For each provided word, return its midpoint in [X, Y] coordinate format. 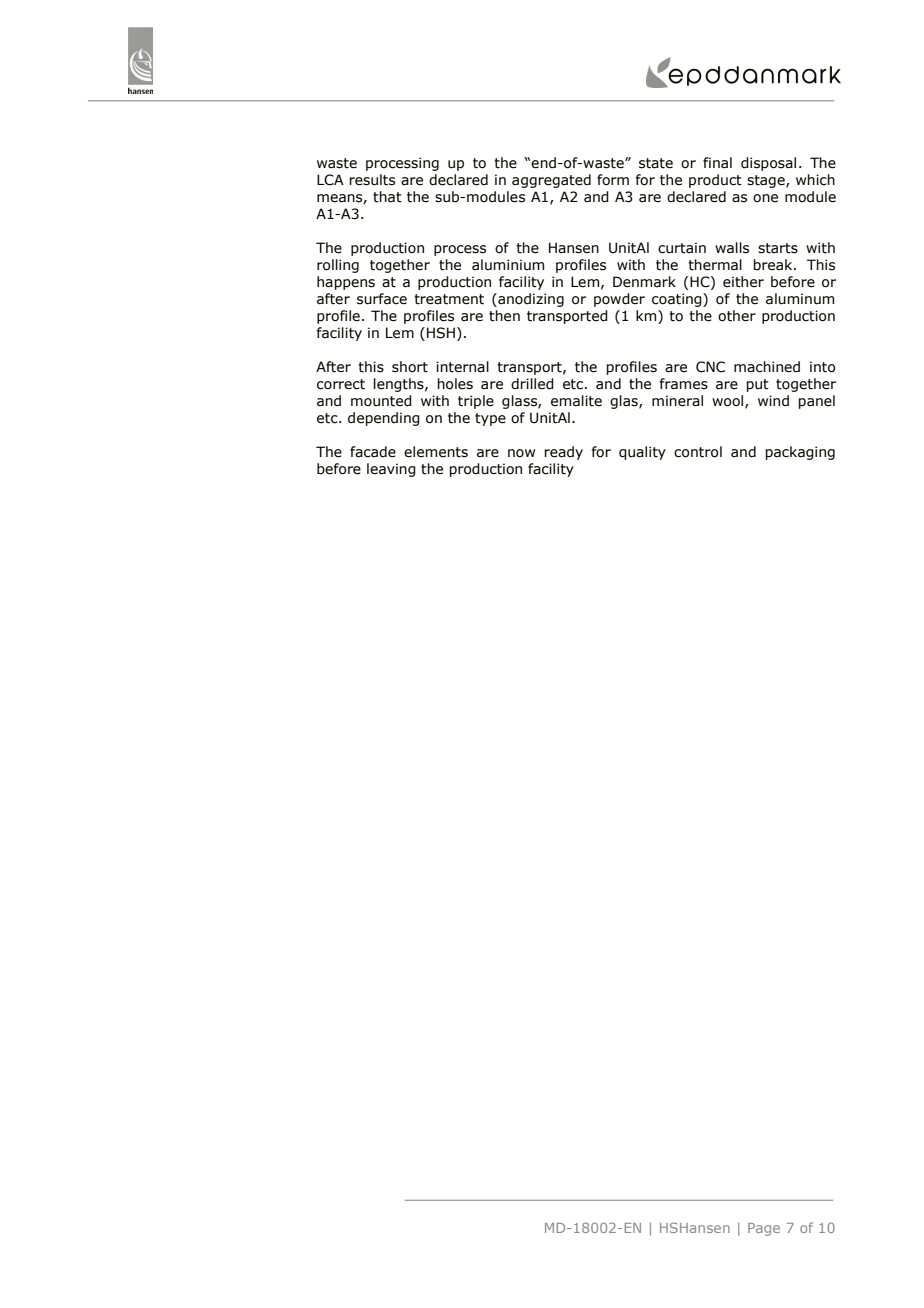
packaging [800, 453]
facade [373, 452]
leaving [391, 470]
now [521, 453]
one [765, 198]
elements [436, 452]
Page [764, 1229]
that [387, 197]
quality [642, 453]
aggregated [551, 181]
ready [564, 453]
